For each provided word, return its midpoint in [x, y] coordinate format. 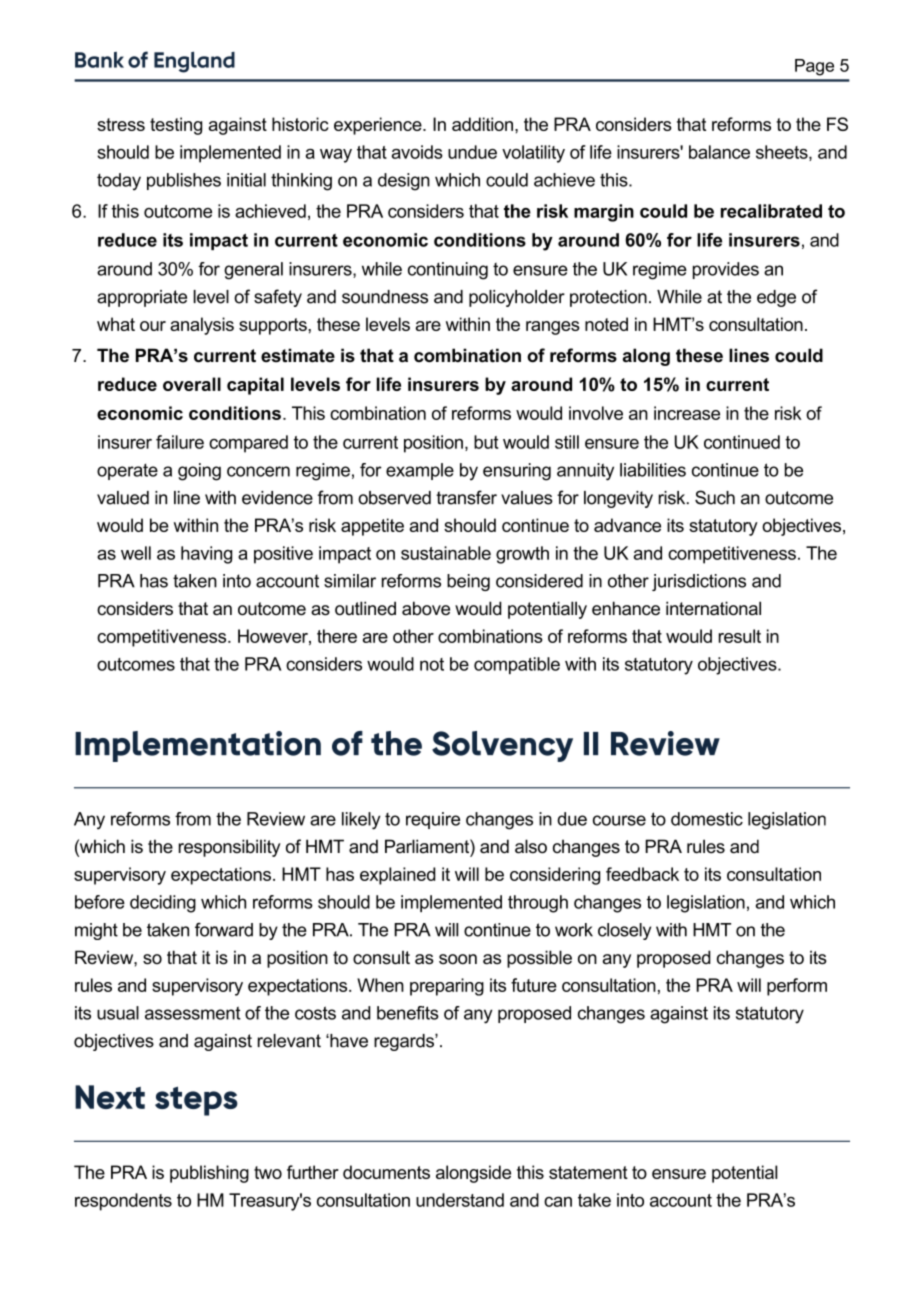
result [740, 636]
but [486, 442]
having [206, 555]
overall [192, 384]
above [426, 608]
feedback [642, 874]
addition [482, 124]
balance [719, 152]
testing [176, 126]
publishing [209, 1174]
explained [397, 876]
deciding [163, 904]
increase [687, 413]
